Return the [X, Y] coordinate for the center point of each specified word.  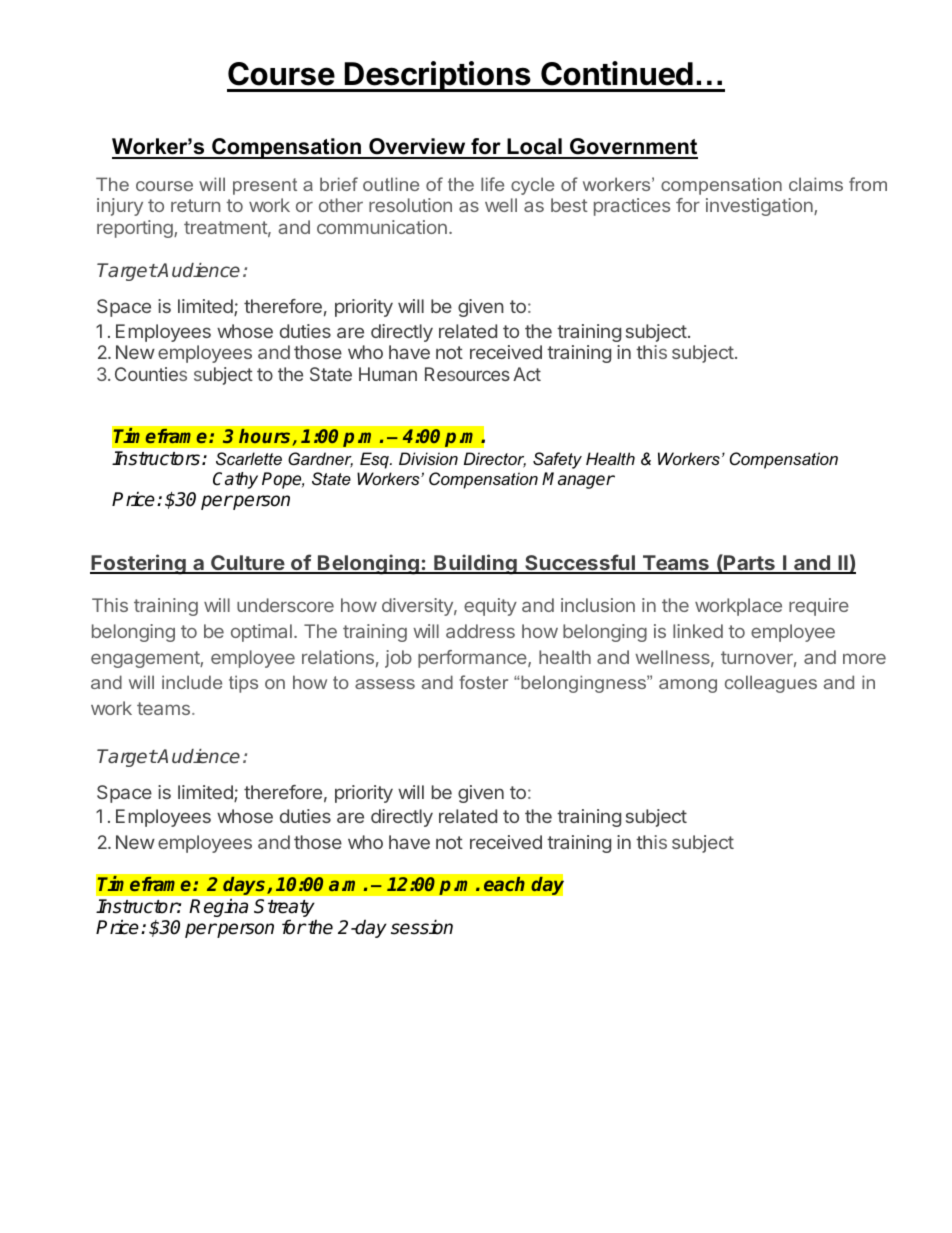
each [504, 884]
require [819, 607]
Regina [218, 907]
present [265, 186]
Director [495, 460]
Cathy [235, 480]
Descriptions [438, 76]
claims [816, 184]
